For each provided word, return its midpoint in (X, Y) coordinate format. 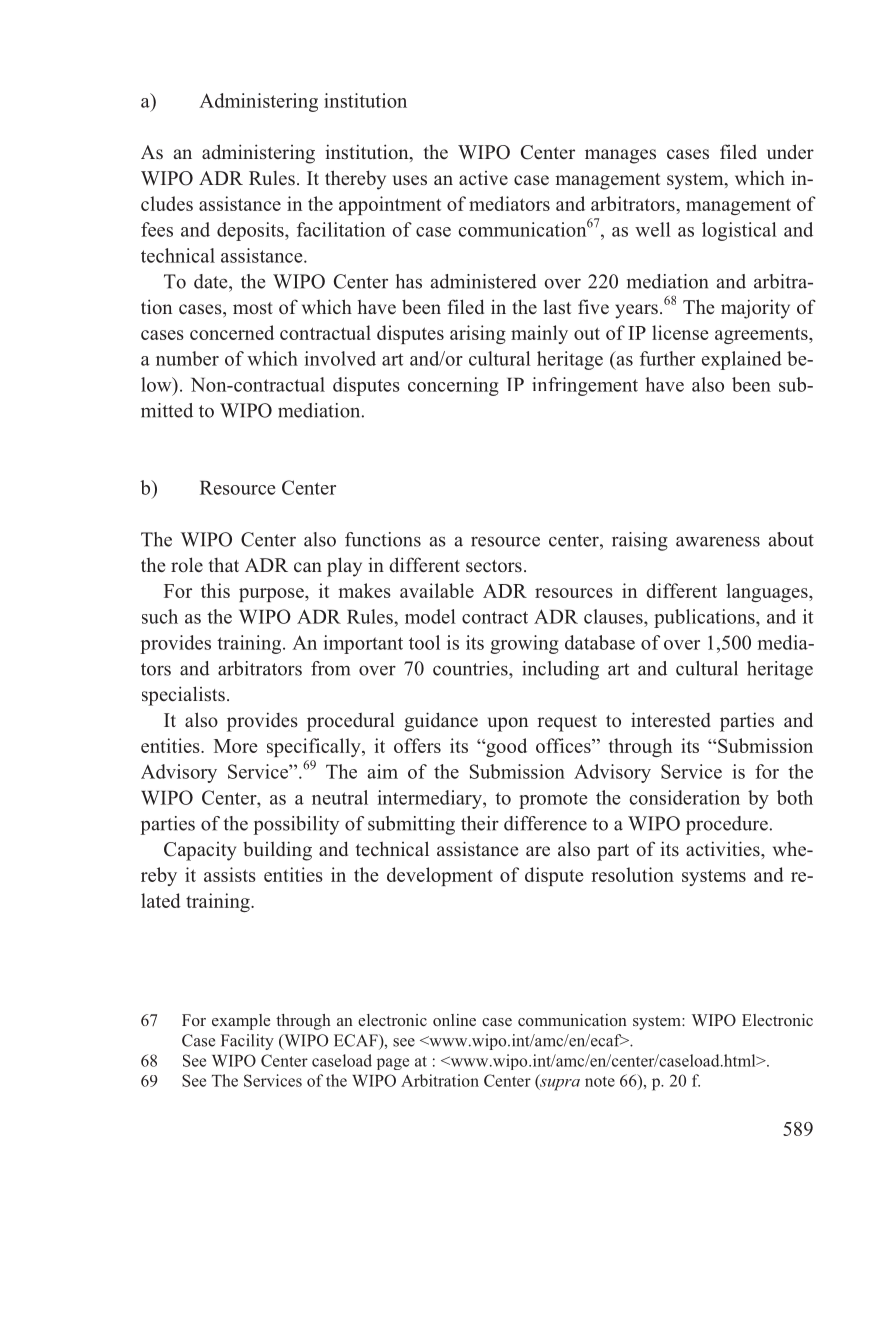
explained (742, 360)
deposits (251, 231)
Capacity (200, 851)
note (600, 1081)
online (454, 1020)
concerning (453, 386)
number (187, 358)
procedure (727, 825)
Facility (247, 1042)
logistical (739, 231)
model (430, 616)
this (215, 590)
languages (768, 592)
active (483, 178)
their (480, 823)
